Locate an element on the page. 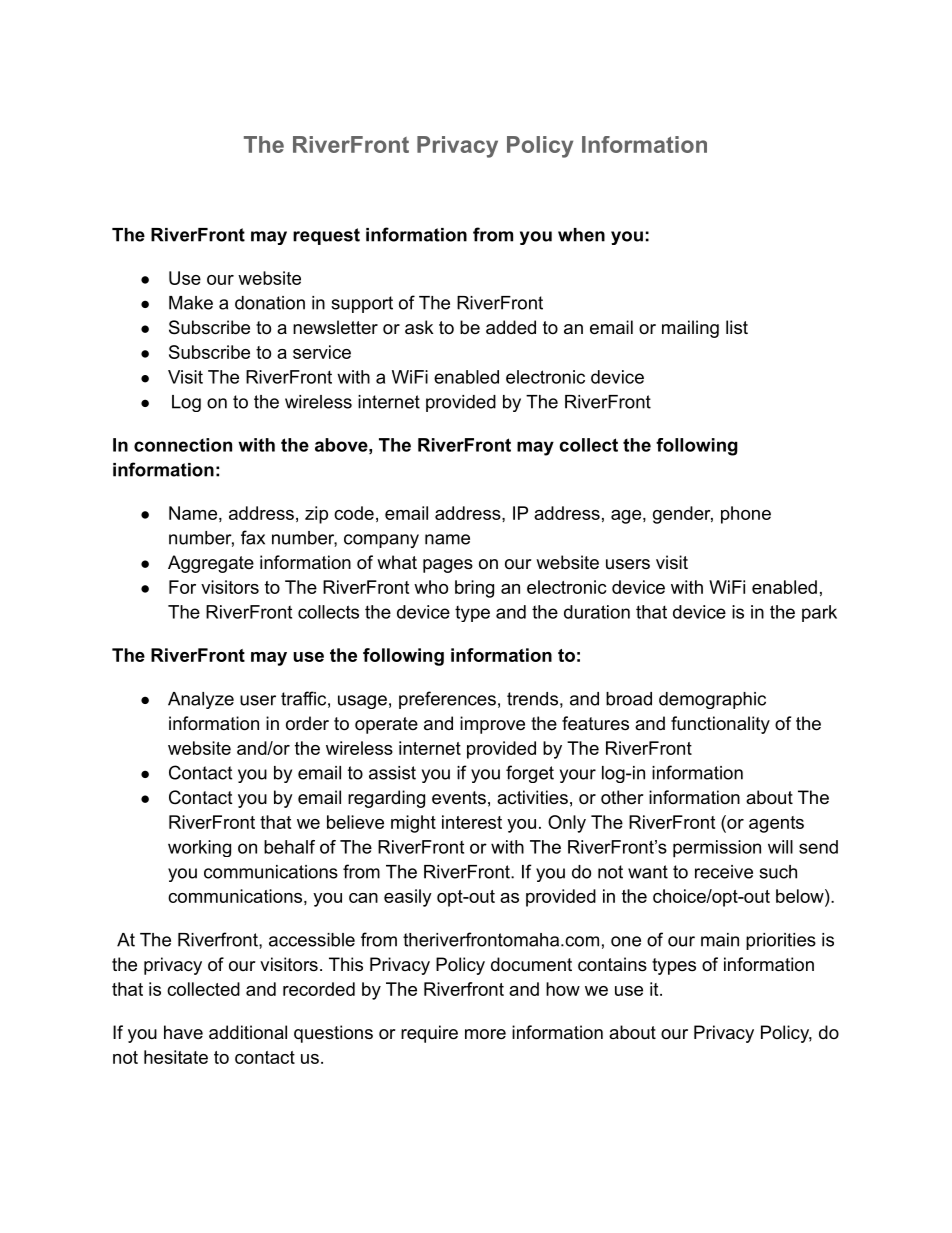  functionality is located at coordinates (720, 725).
